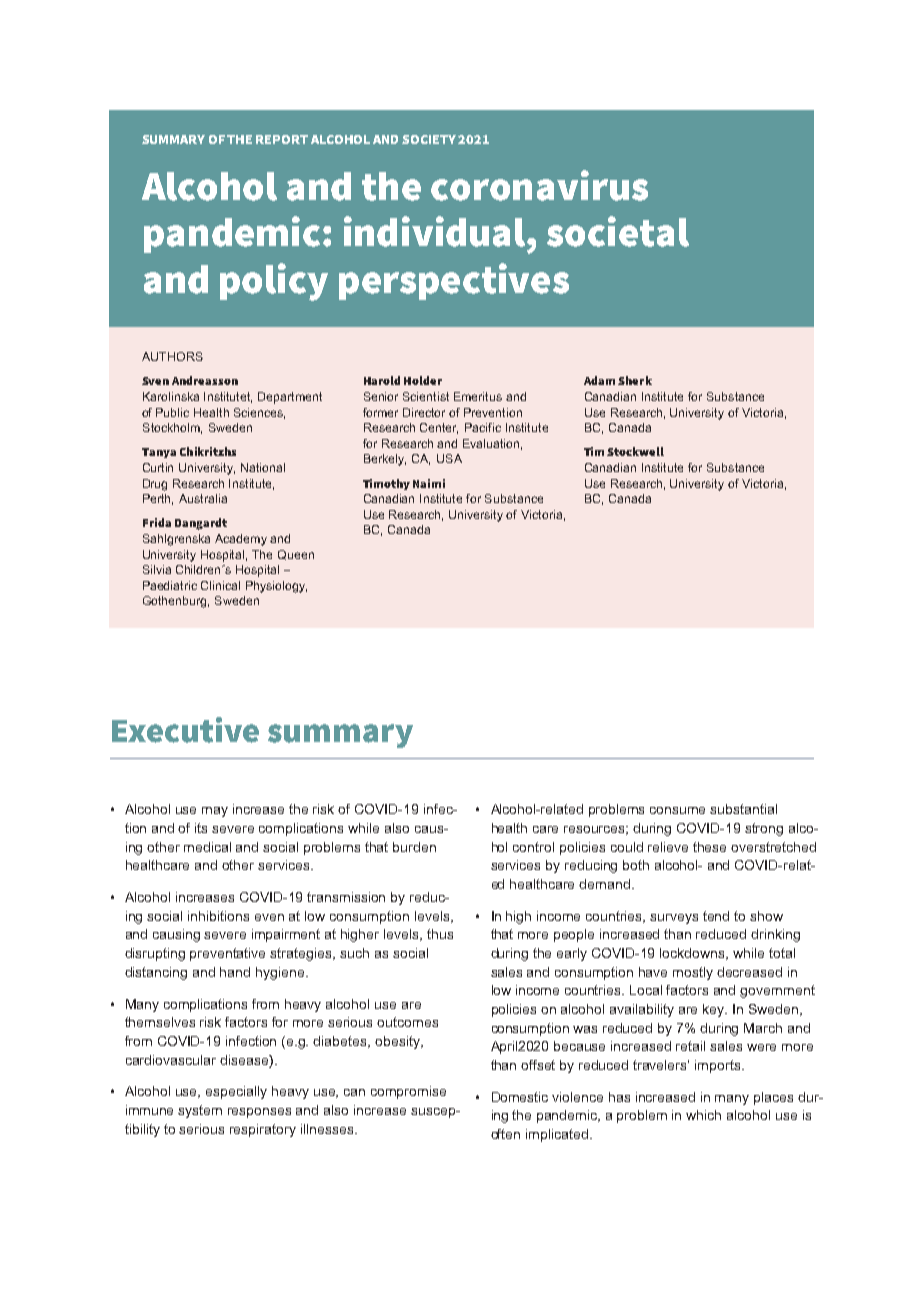 The width and height of the image is (924, 1308). I want to click on burden, so click(414, 847).
